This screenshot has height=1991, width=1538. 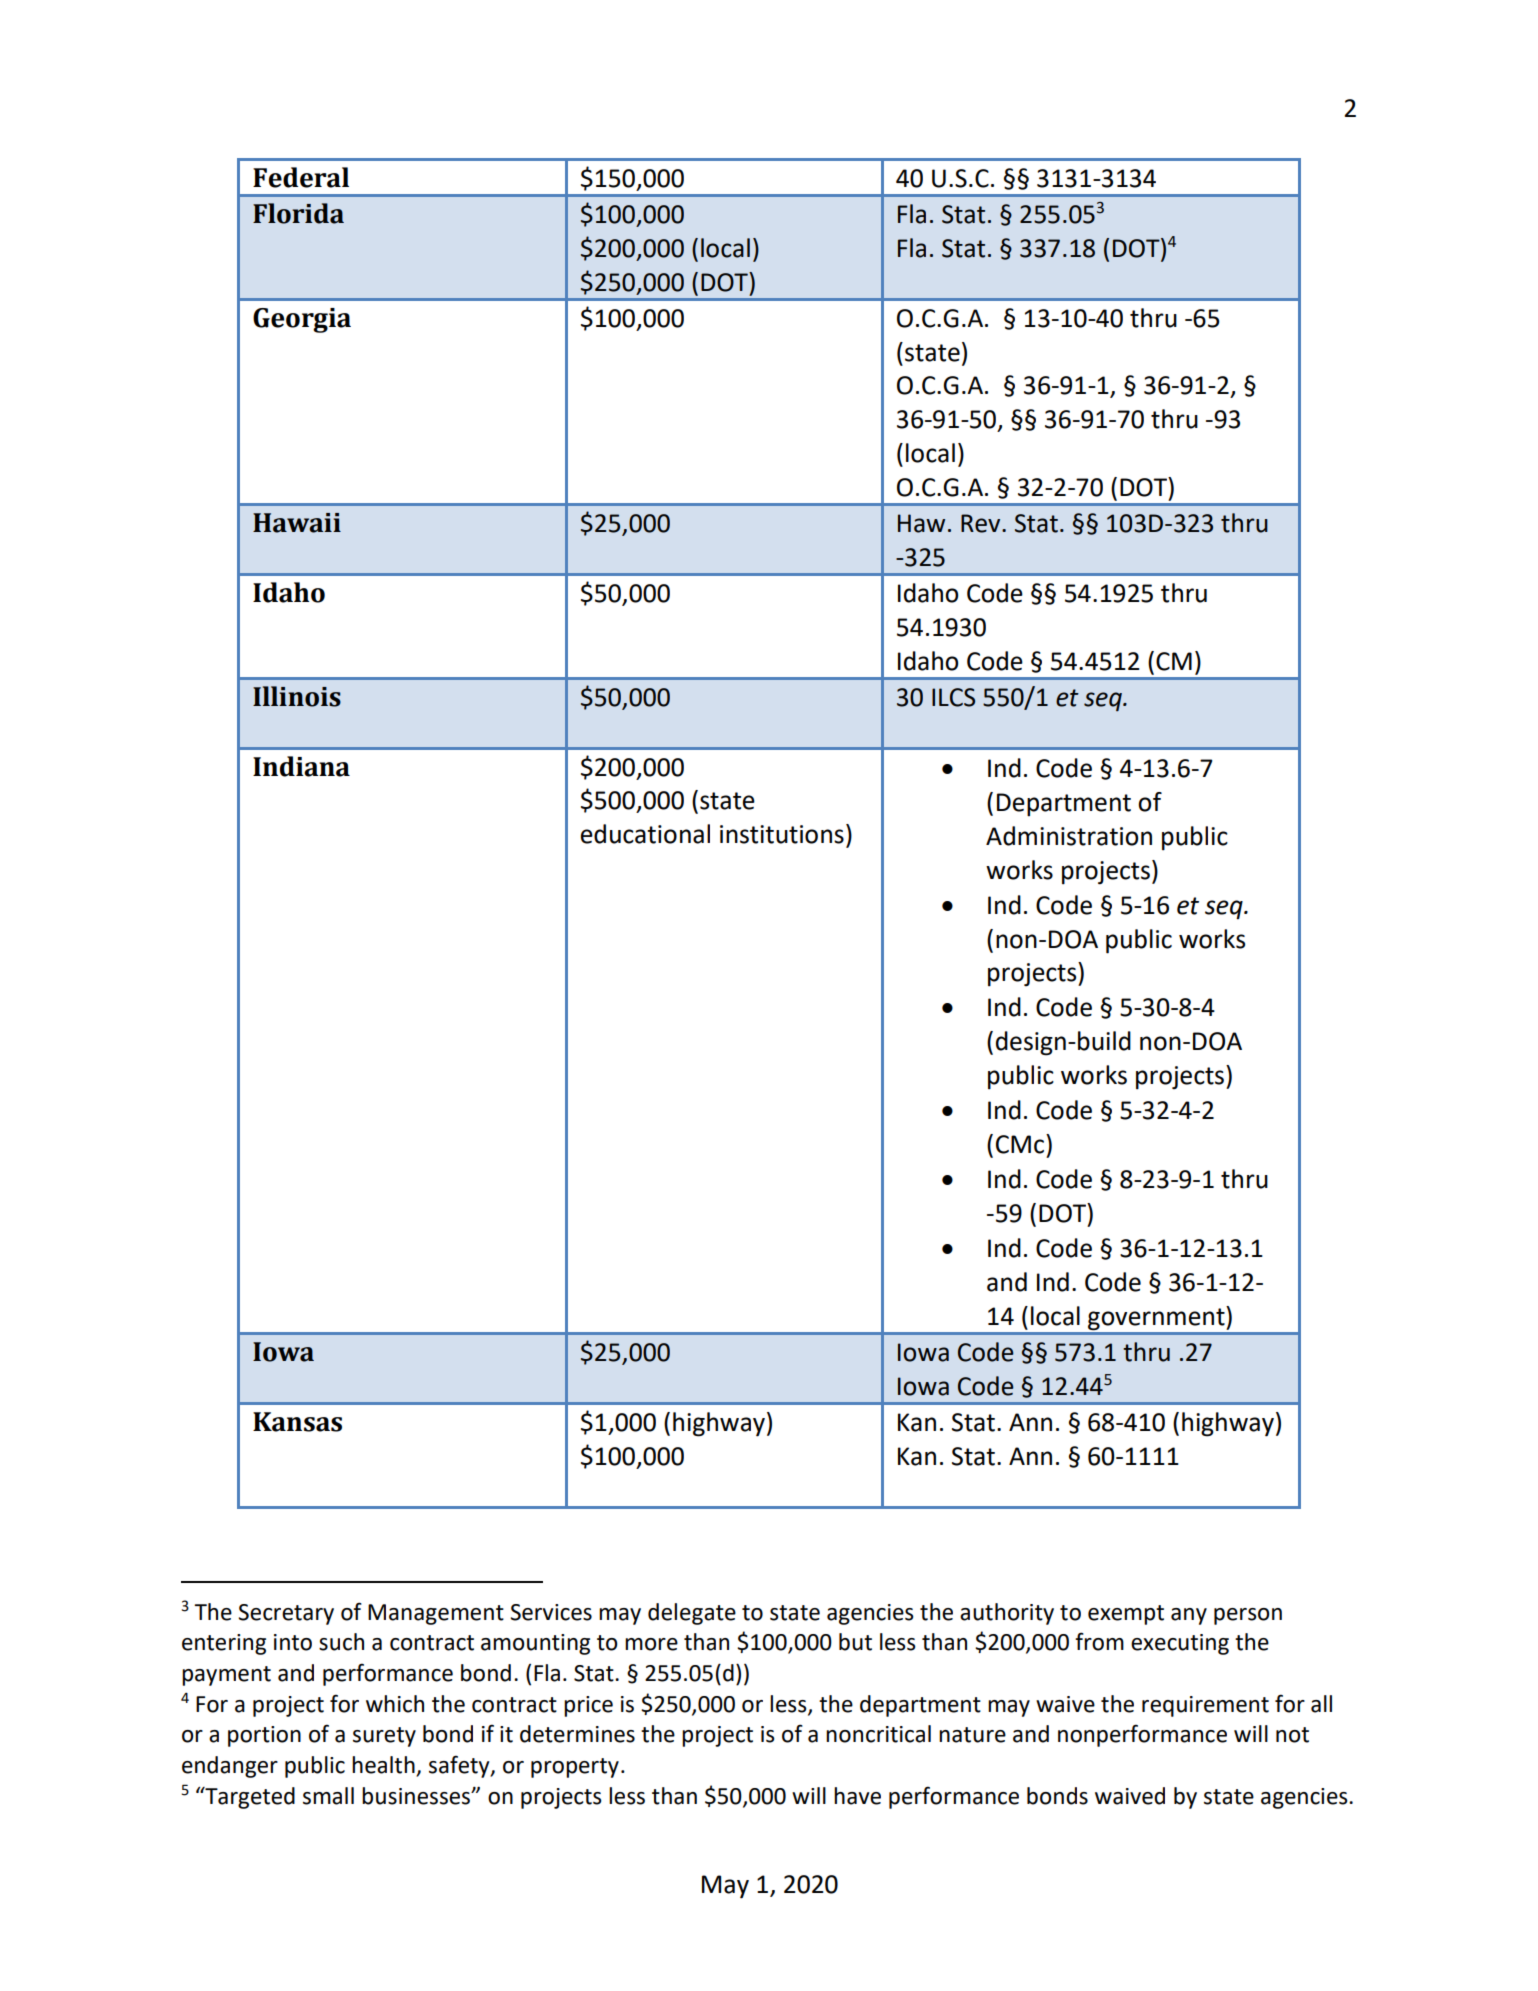 What do you see at coordinates (301, 766) in the screenshot?
I see `Indiana` at bounding box center [301, 766].
